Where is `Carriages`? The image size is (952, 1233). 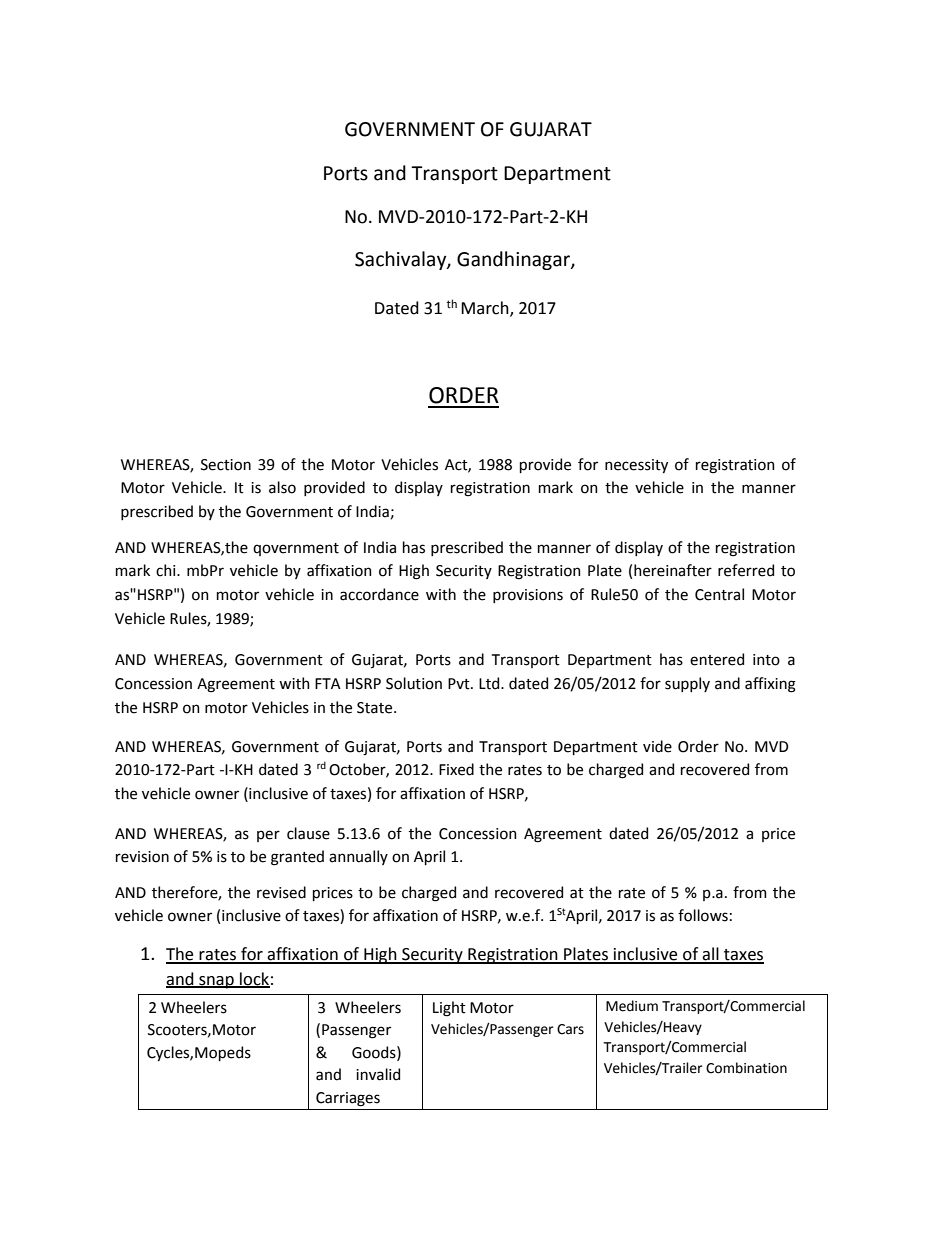 Carriages is located at coordinates (348, 1099).
